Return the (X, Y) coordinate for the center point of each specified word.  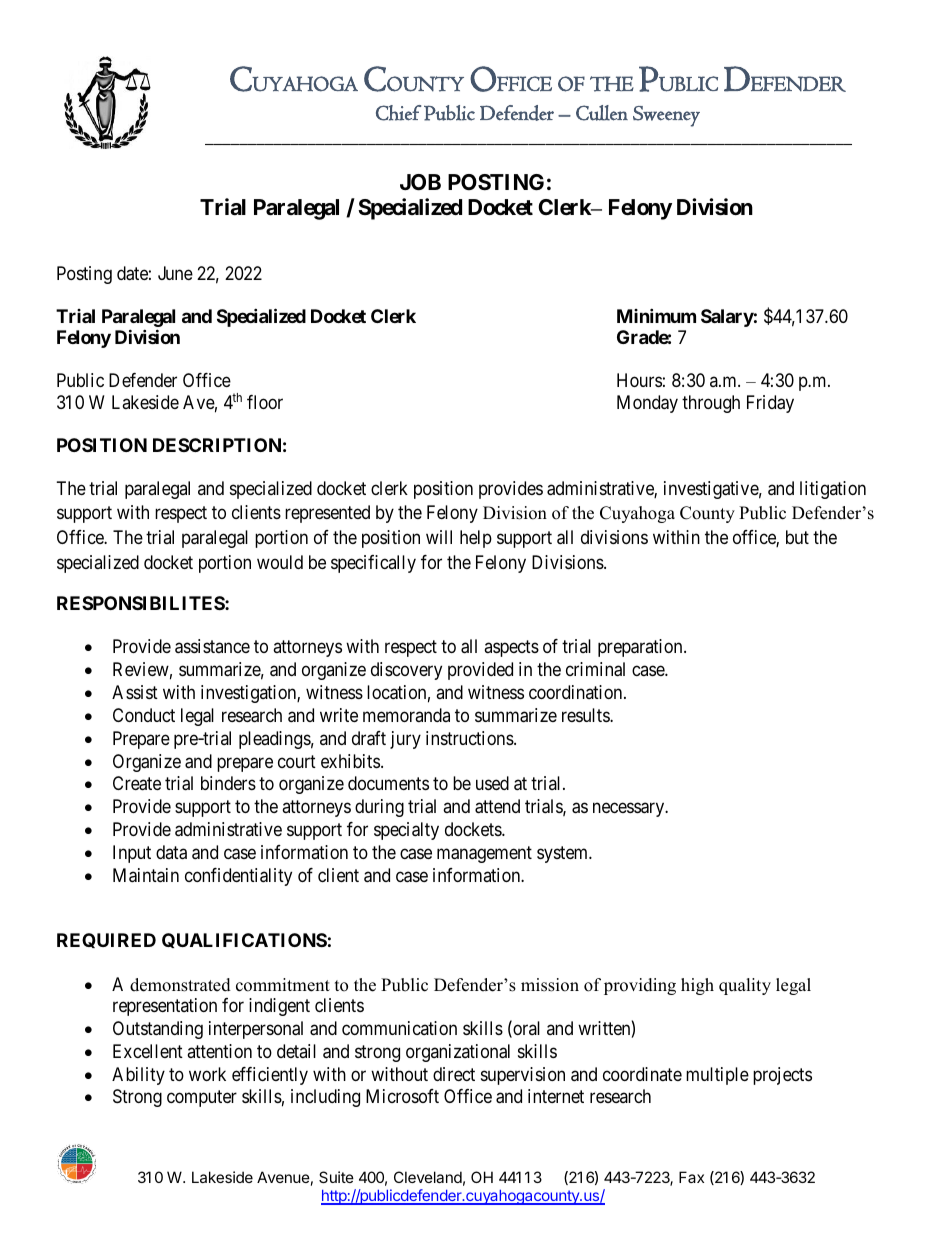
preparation (641, 648)
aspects (511, 649)
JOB (420, 182)
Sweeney (666, 116)
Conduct (144, 715)
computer (202, 1099)
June (175, 273)
